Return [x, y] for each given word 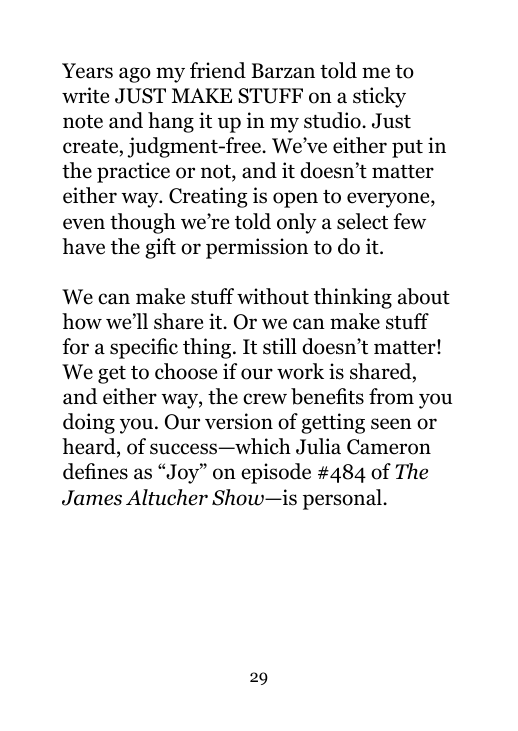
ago [135, 75]
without [273, 296]
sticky [379, 97]
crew [265, 399]
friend [218, 70]
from [391, 396]
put [407, 149]
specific [144, 348]
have [83, 246]
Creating [208, 197]
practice [133, 172]
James [92, 498]
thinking [353, 298]
